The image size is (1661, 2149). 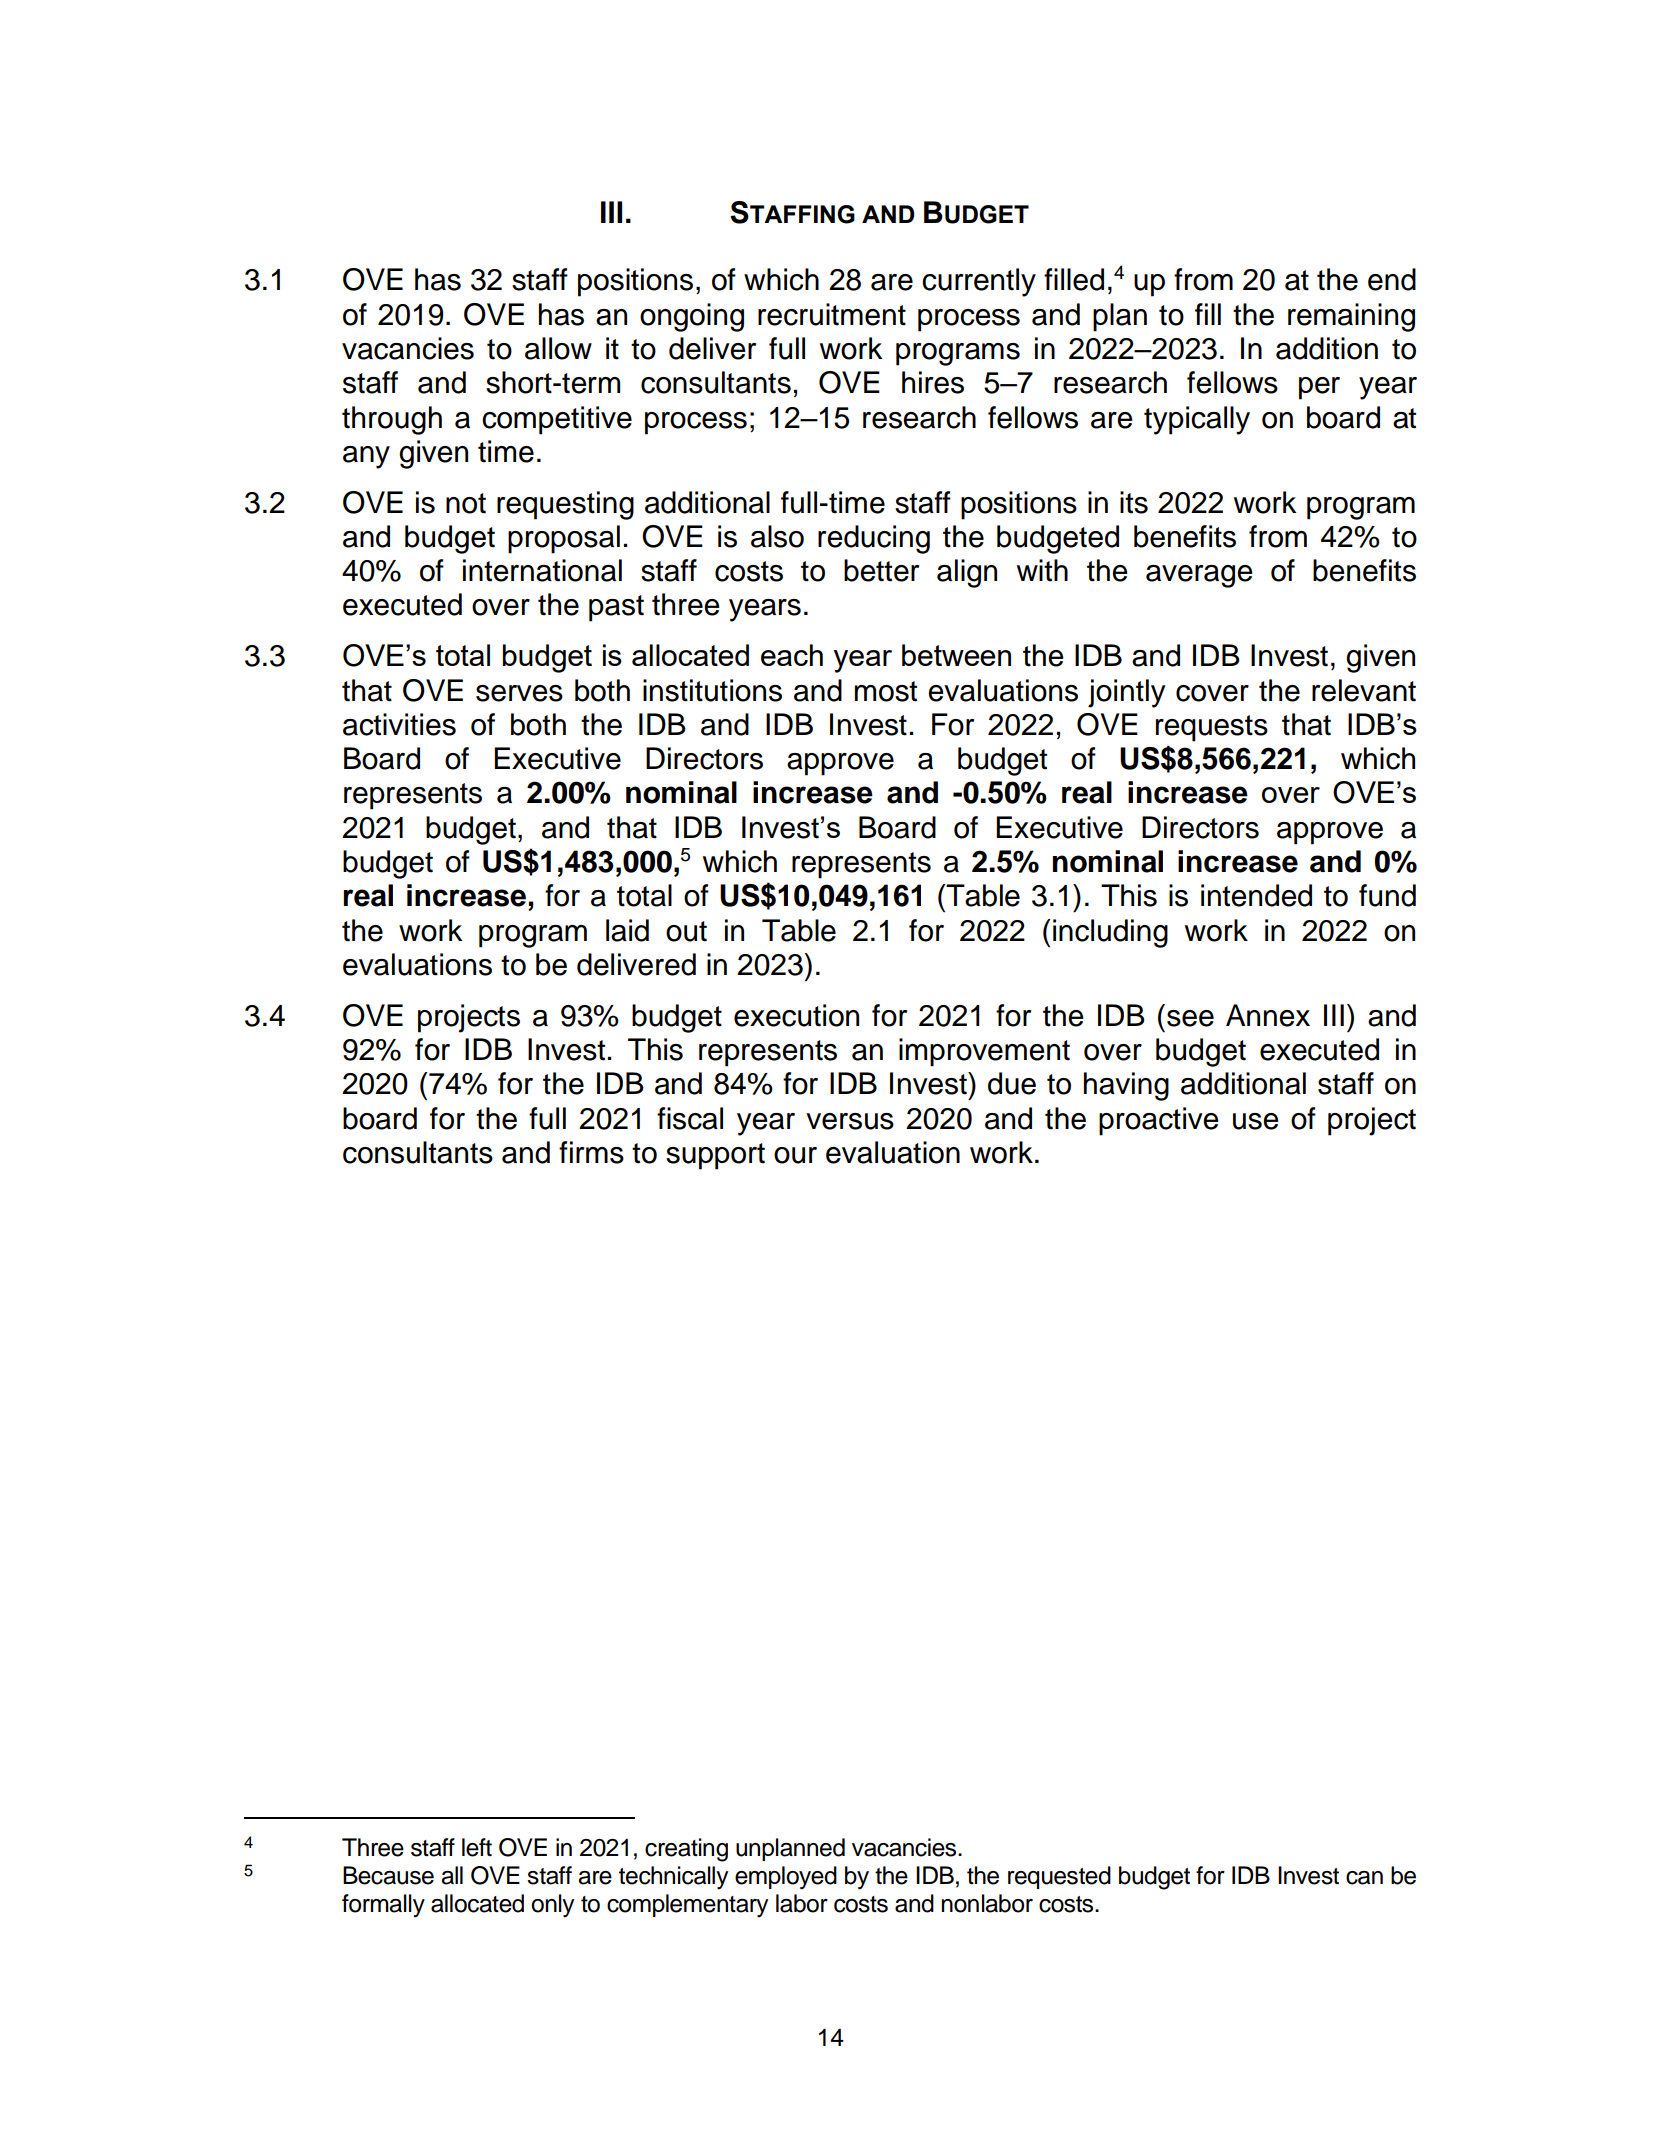 I want to click on left, so click(x=477, y=1847).
